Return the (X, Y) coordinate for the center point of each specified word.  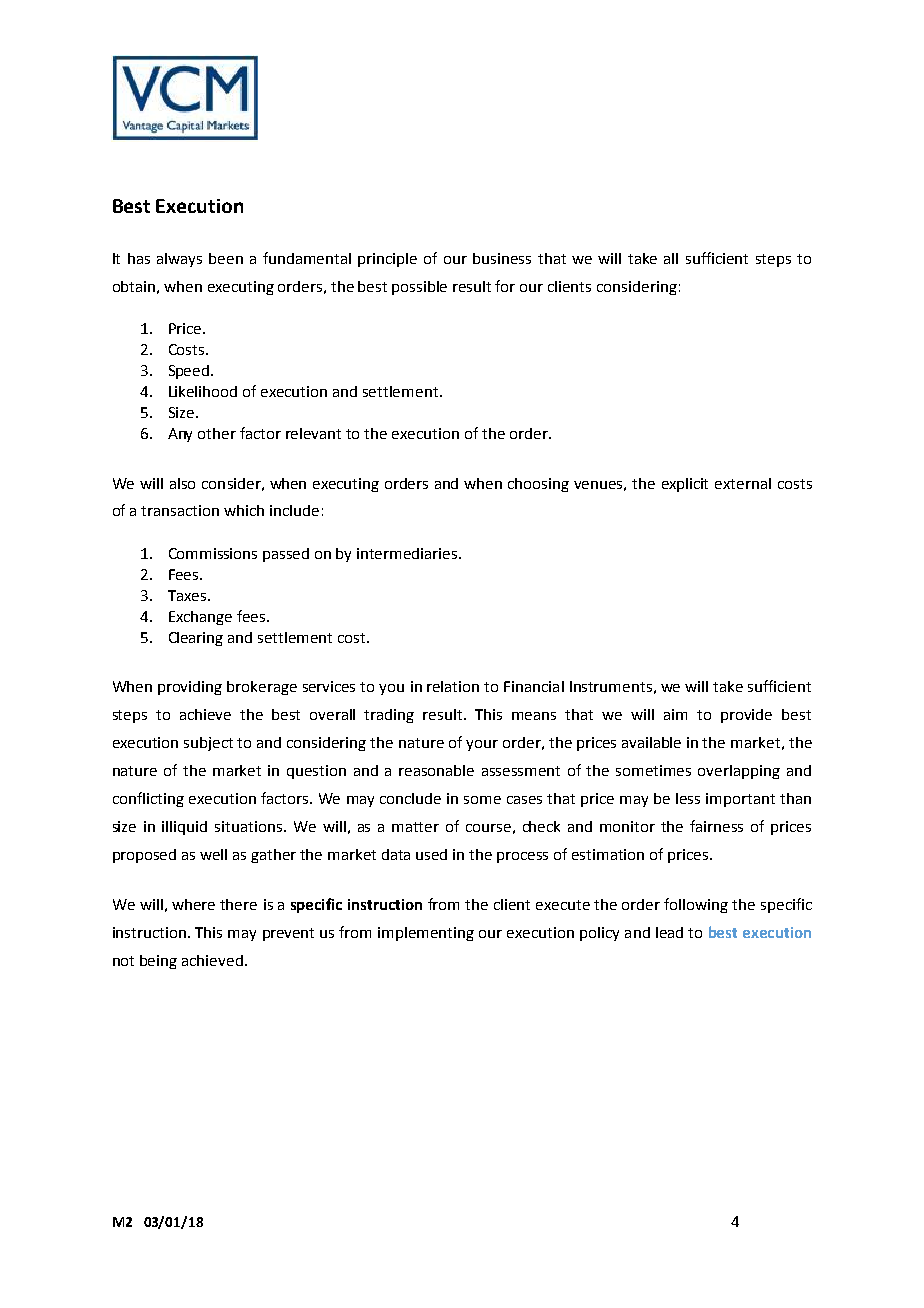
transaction (180, 510)
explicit (685, 485)
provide (746, 716)
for (505, 286)
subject (208, 744)
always (179, 260)
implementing (426, 934)
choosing (538, 485)
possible (419, 288)
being (158, 962)
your (482, 745)
